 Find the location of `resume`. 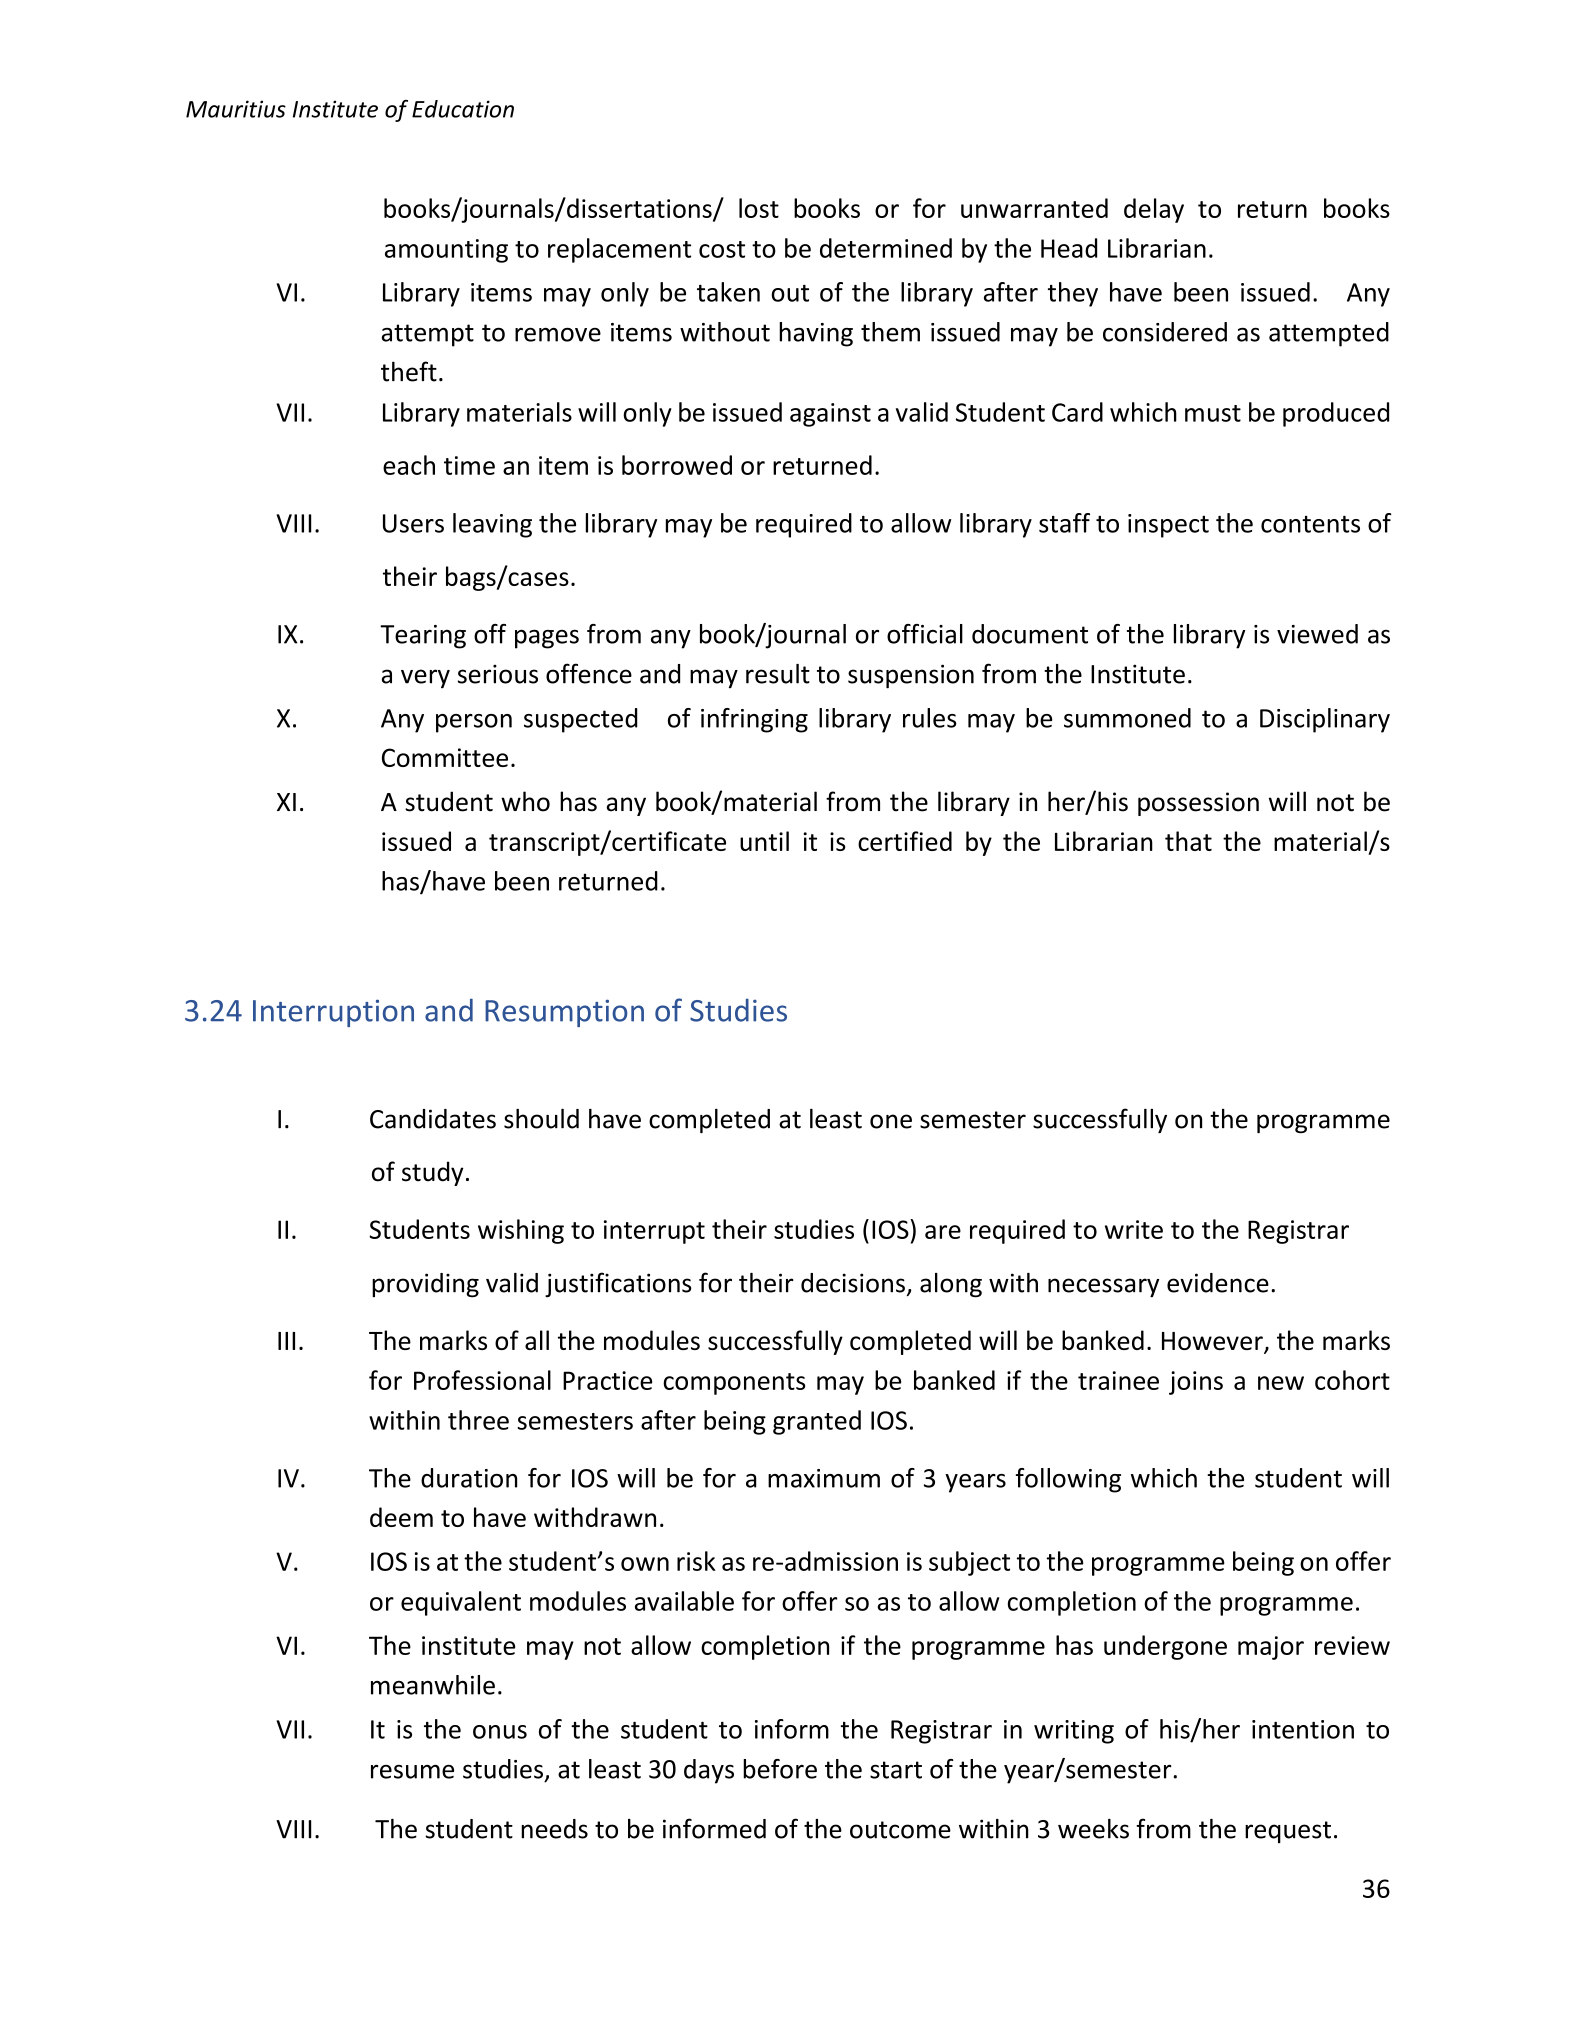

resume is located at coordinates (412, 1771).
